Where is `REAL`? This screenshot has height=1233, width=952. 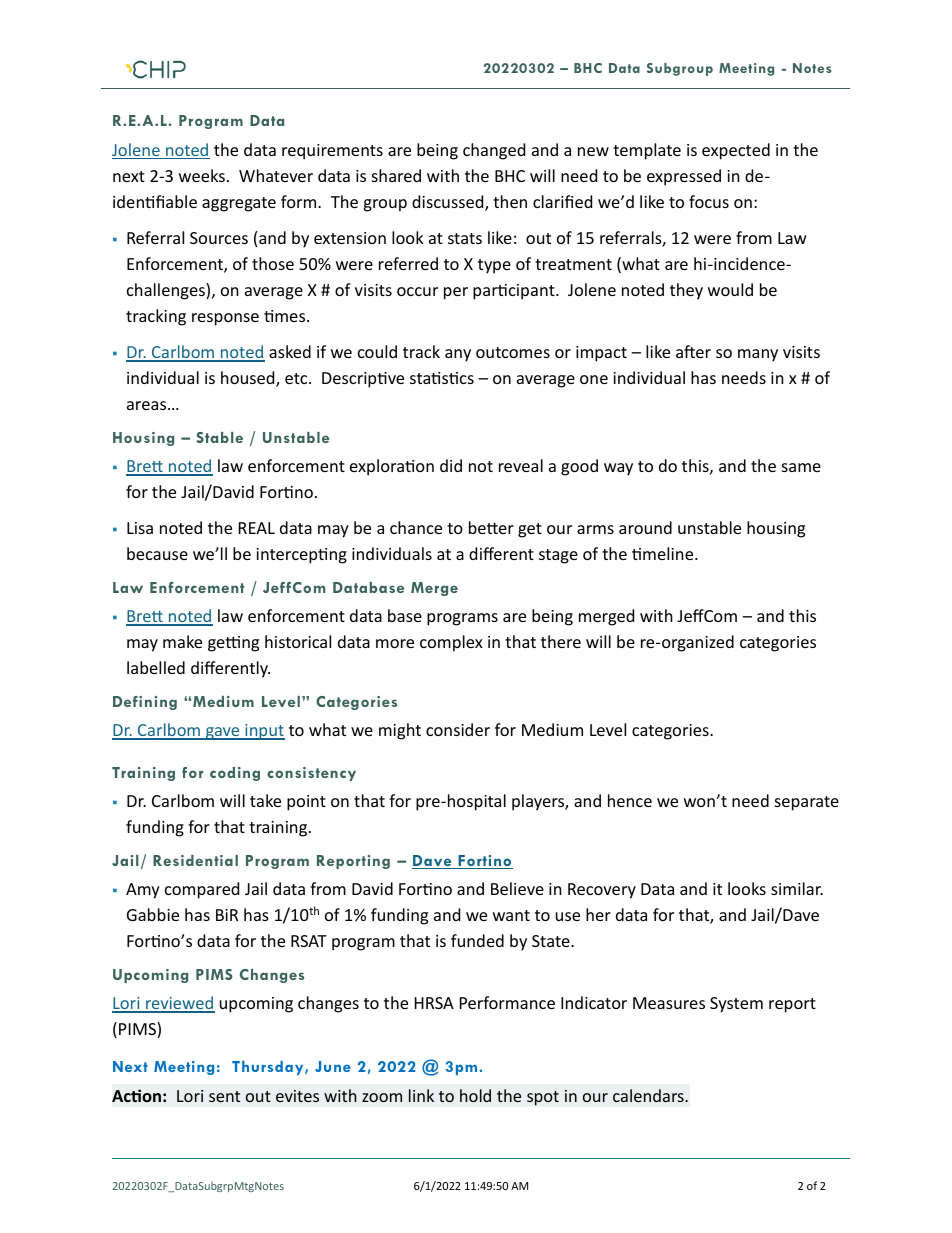 REAL is located at coordinates (257, 528).
